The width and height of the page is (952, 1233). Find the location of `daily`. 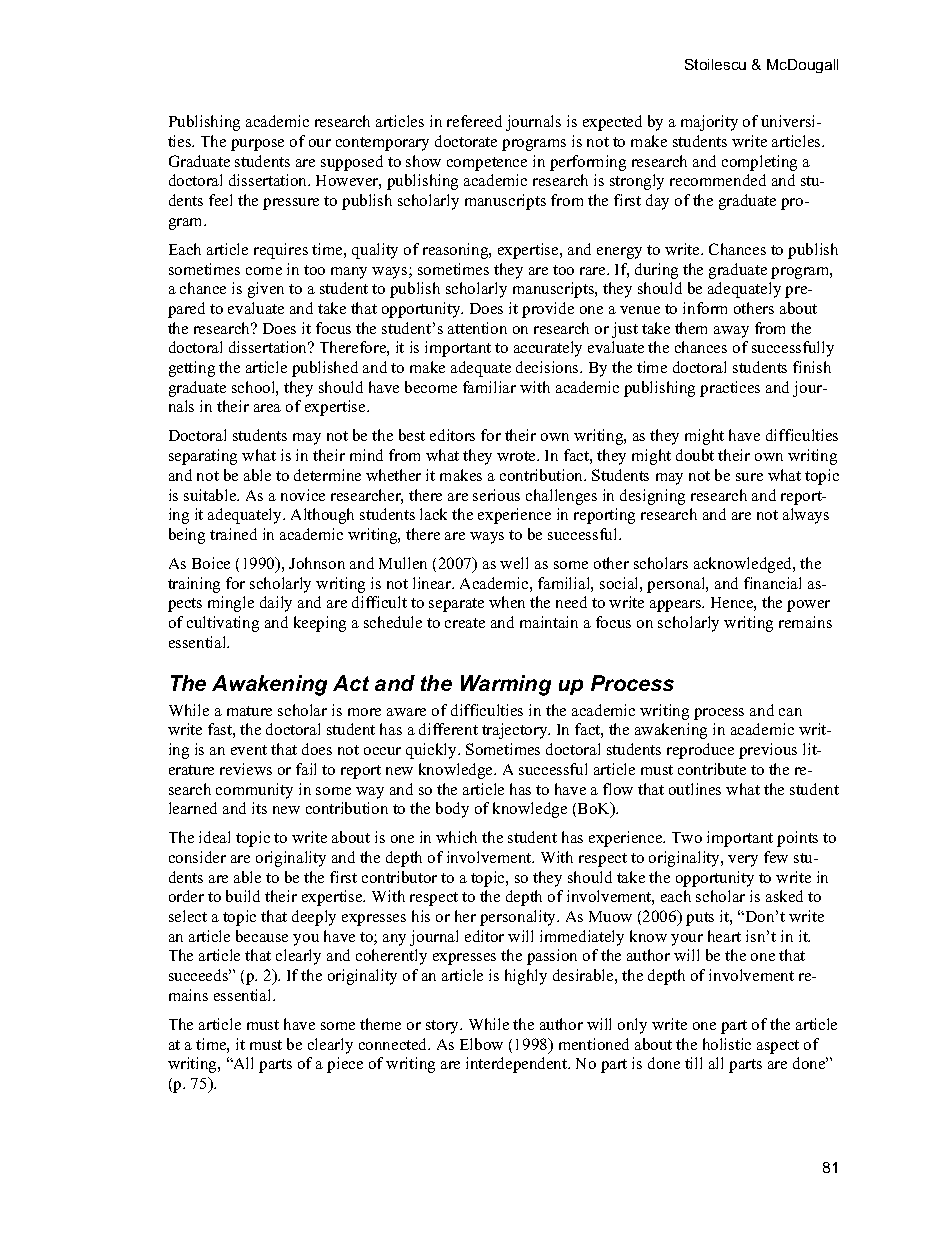

daily is located at coordinates (276, 604).
